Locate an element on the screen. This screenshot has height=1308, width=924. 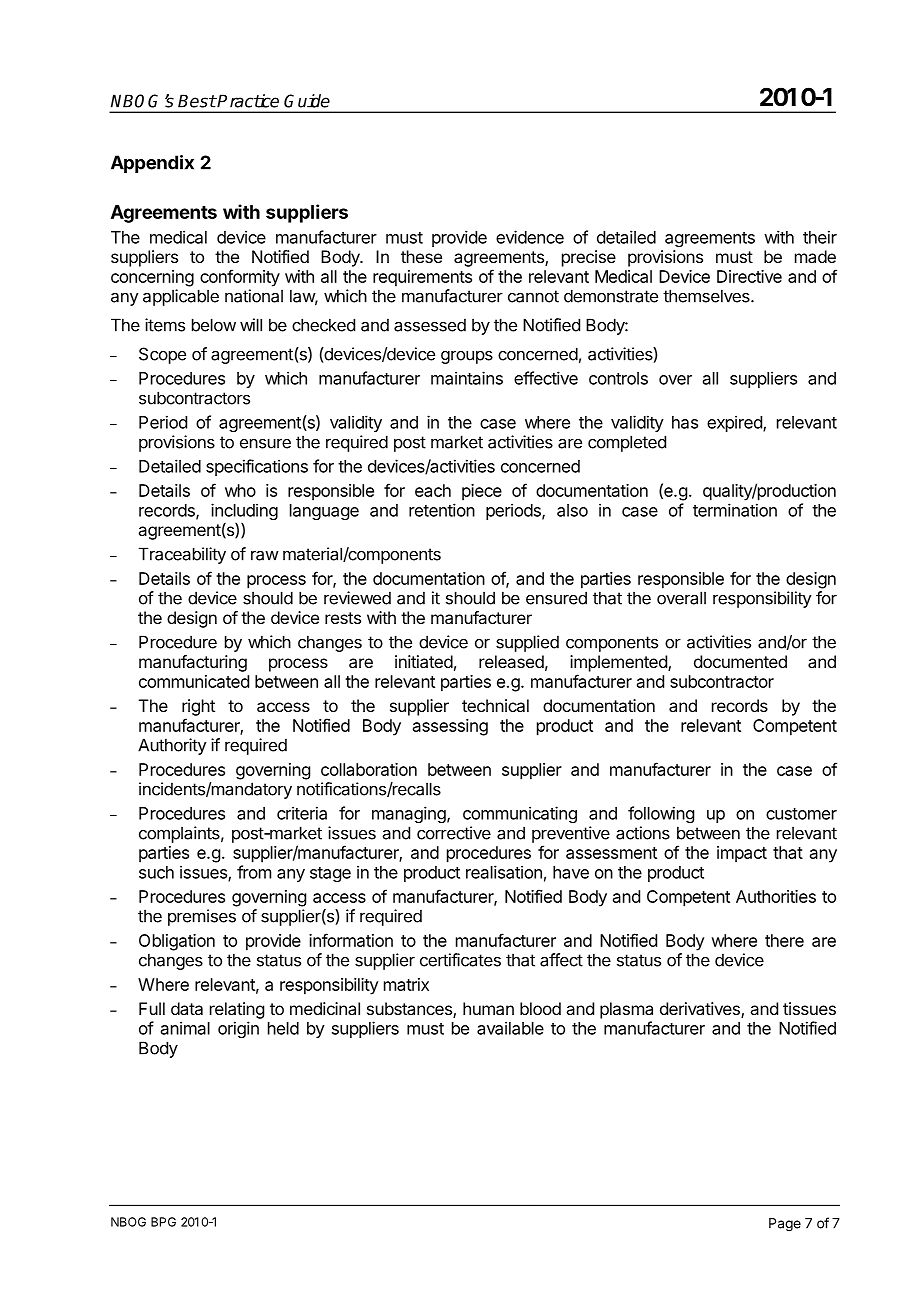
documented is located at coordinates (740, 661).
